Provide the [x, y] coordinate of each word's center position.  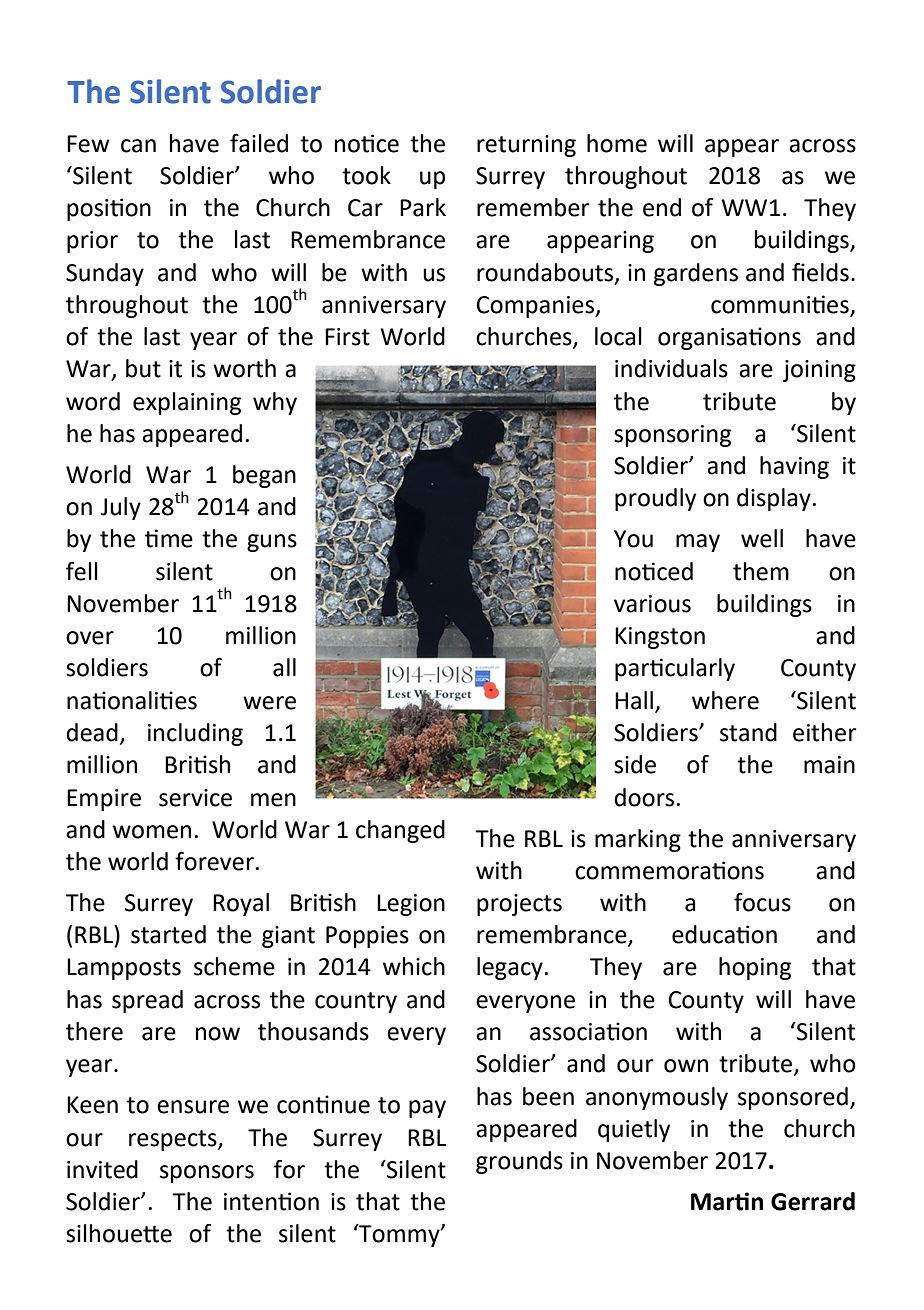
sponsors [207, 1174]
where [725, 700]
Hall [634, 700]
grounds [519, 1162]
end [662, 207]
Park [423, 207]
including [195, 734]
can [138, 146]
